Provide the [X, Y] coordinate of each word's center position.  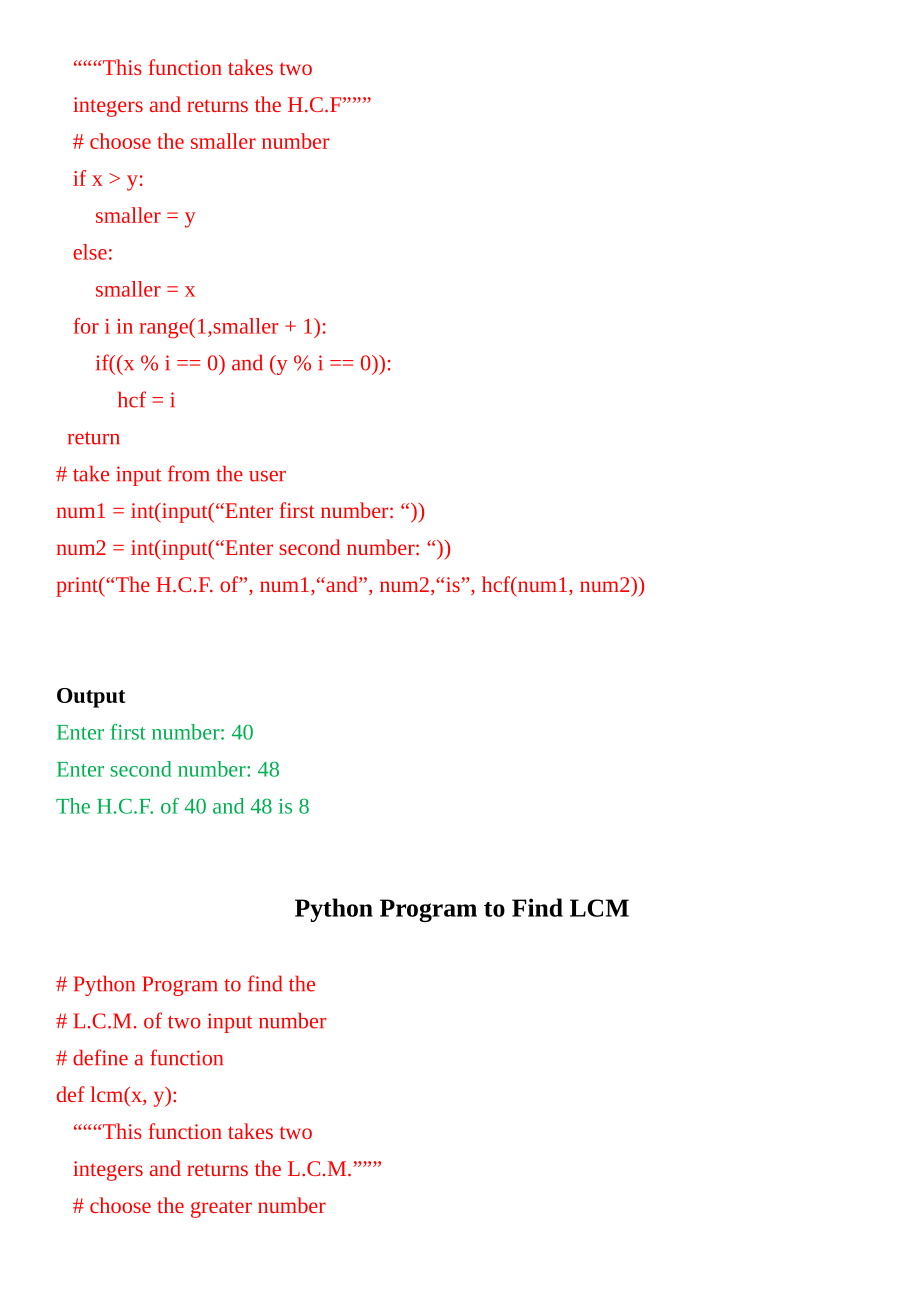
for [86, 326]
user [267, 476]
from [189, 473]
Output [91, 698]
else [90, 252]
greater [221, 1209]
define [100, 1057]
